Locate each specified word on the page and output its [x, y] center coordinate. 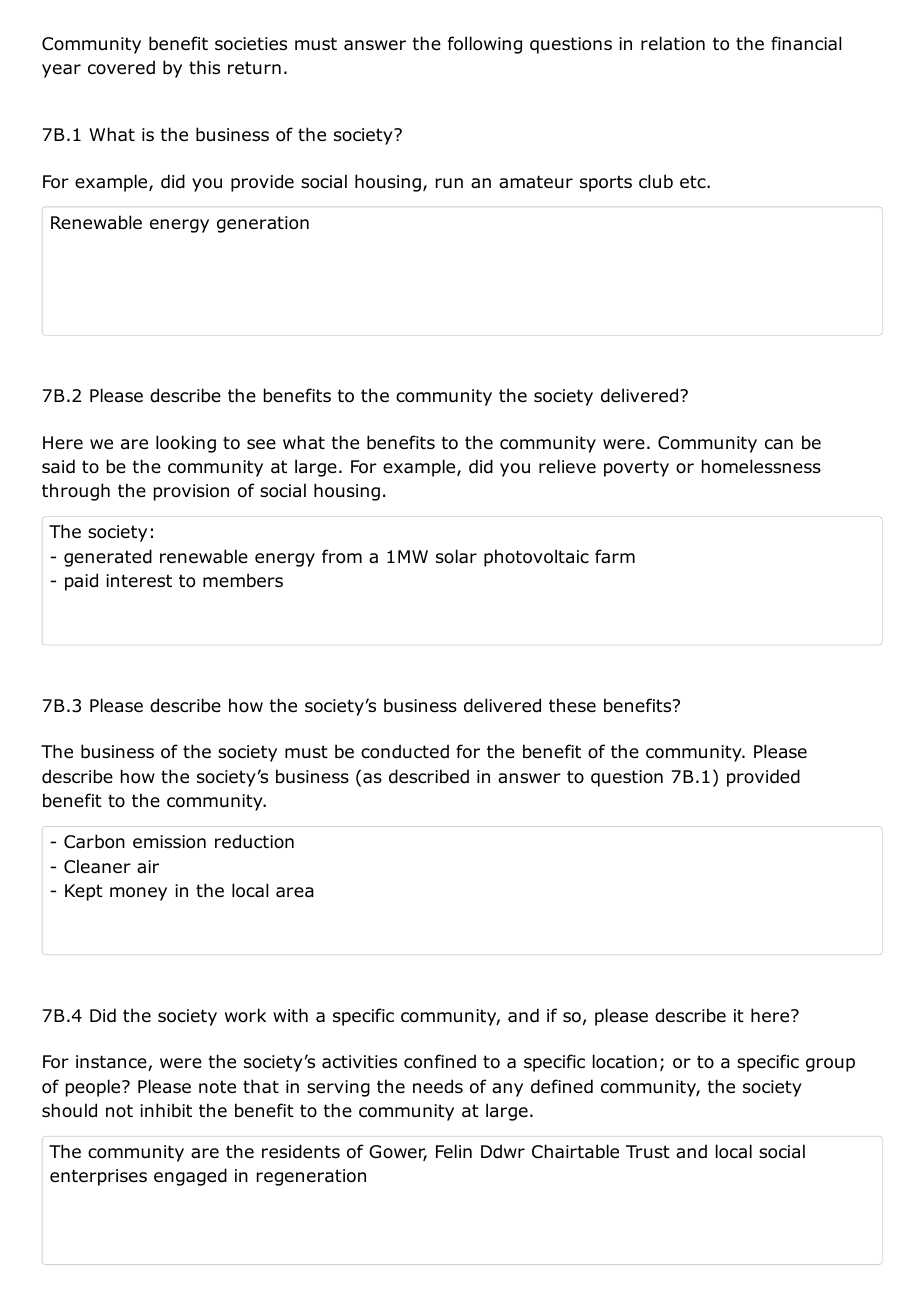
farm [615, 556]
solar [456, 556]
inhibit [166, 1110]
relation [673, 43]
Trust [648, 1152]
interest [139, 580]
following [485, 45]
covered [121, 67]
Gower [398, 1153]
